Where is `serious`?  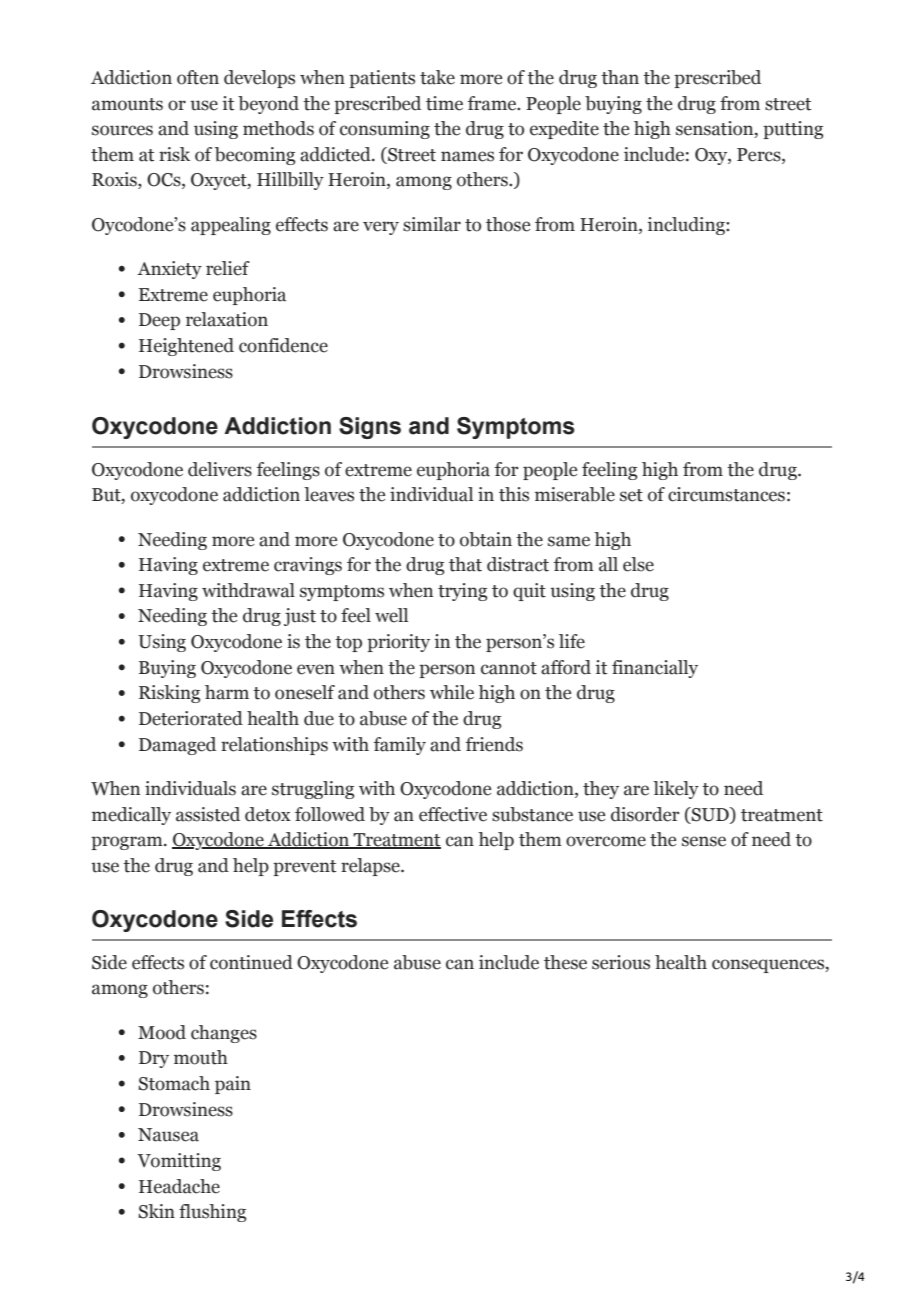 serious is located at coordinates (621, 962).
